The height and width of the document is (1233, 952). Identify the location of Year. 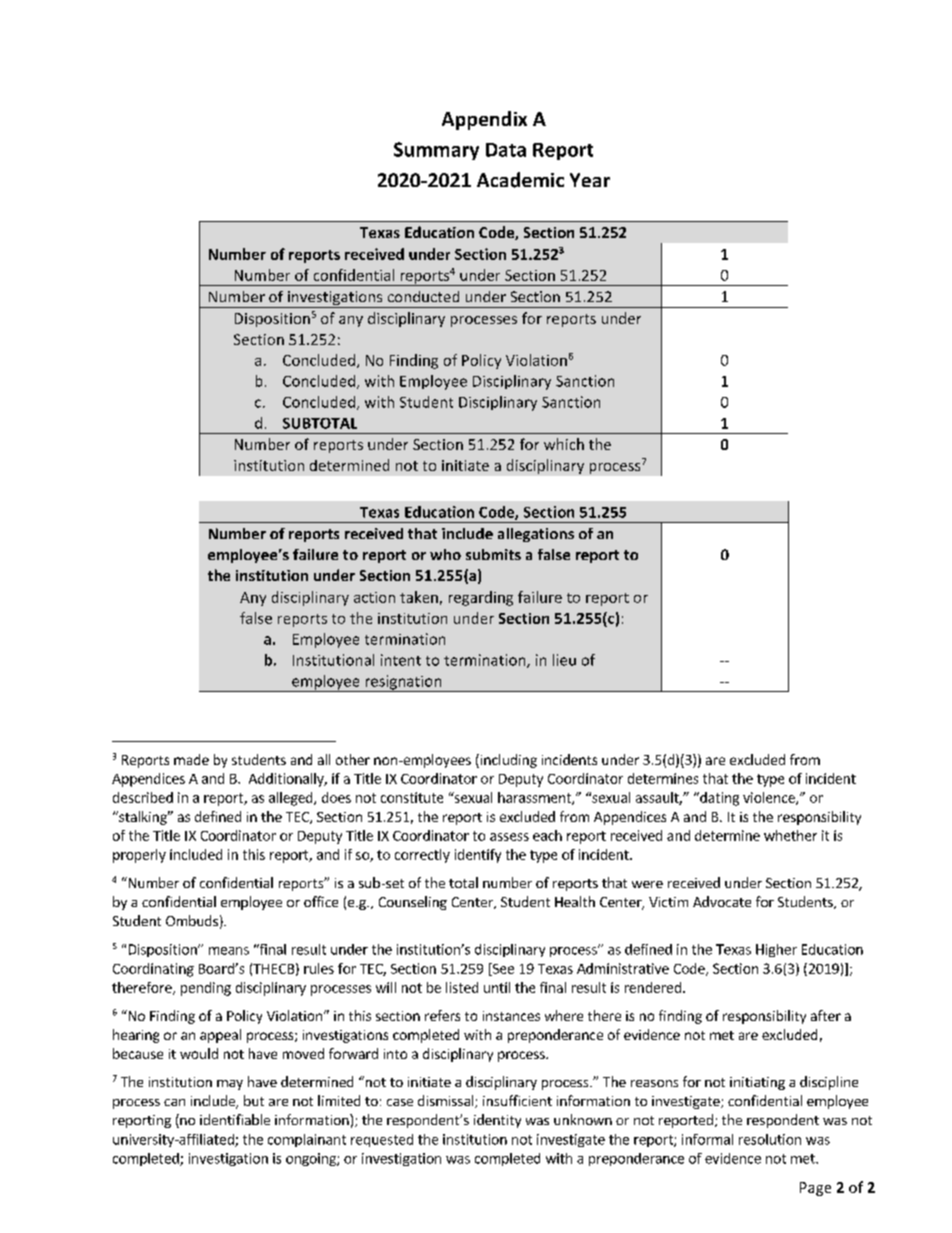
(590, 180).
